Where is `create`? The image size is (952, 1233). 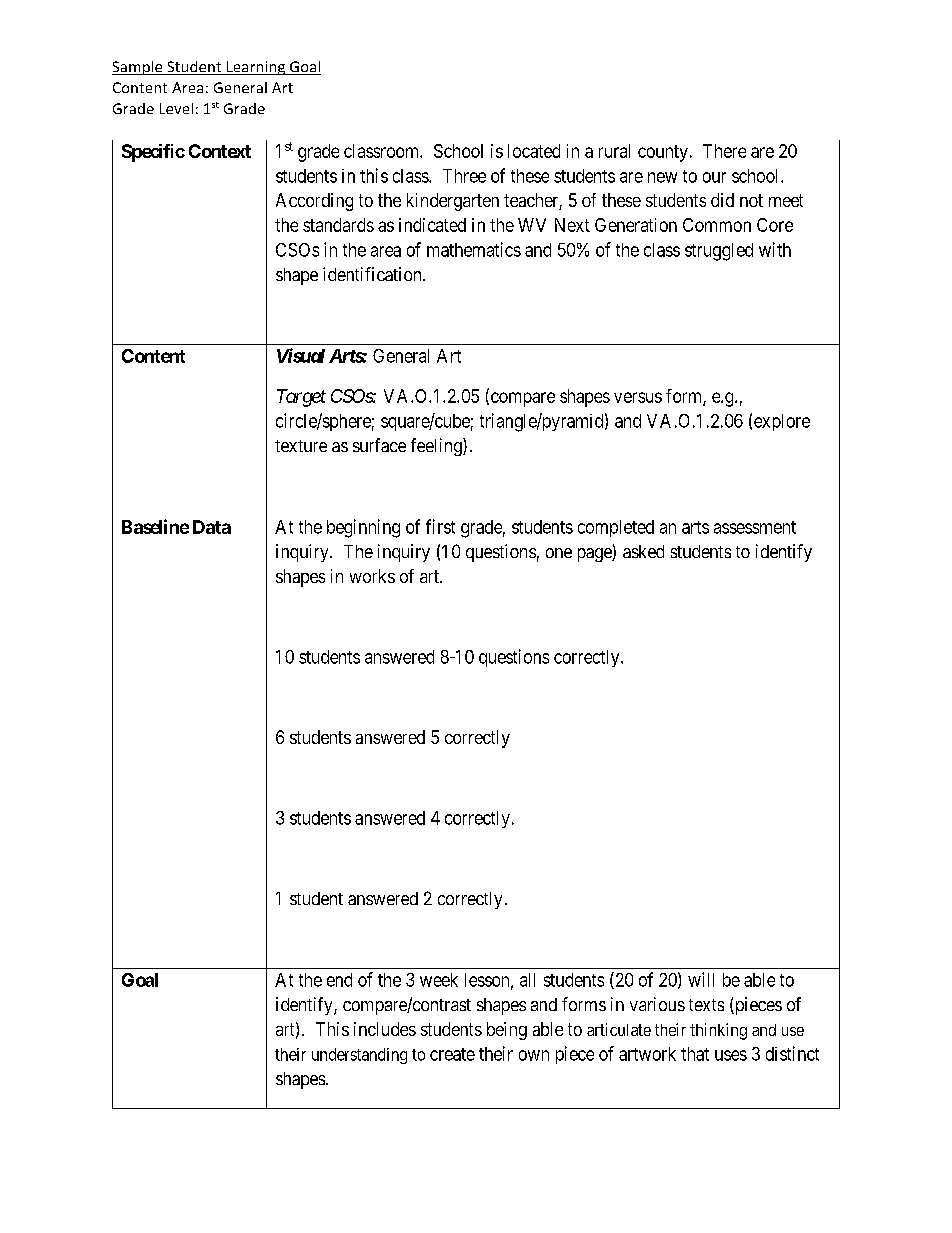
create is located at coordinates (452, 1054).
